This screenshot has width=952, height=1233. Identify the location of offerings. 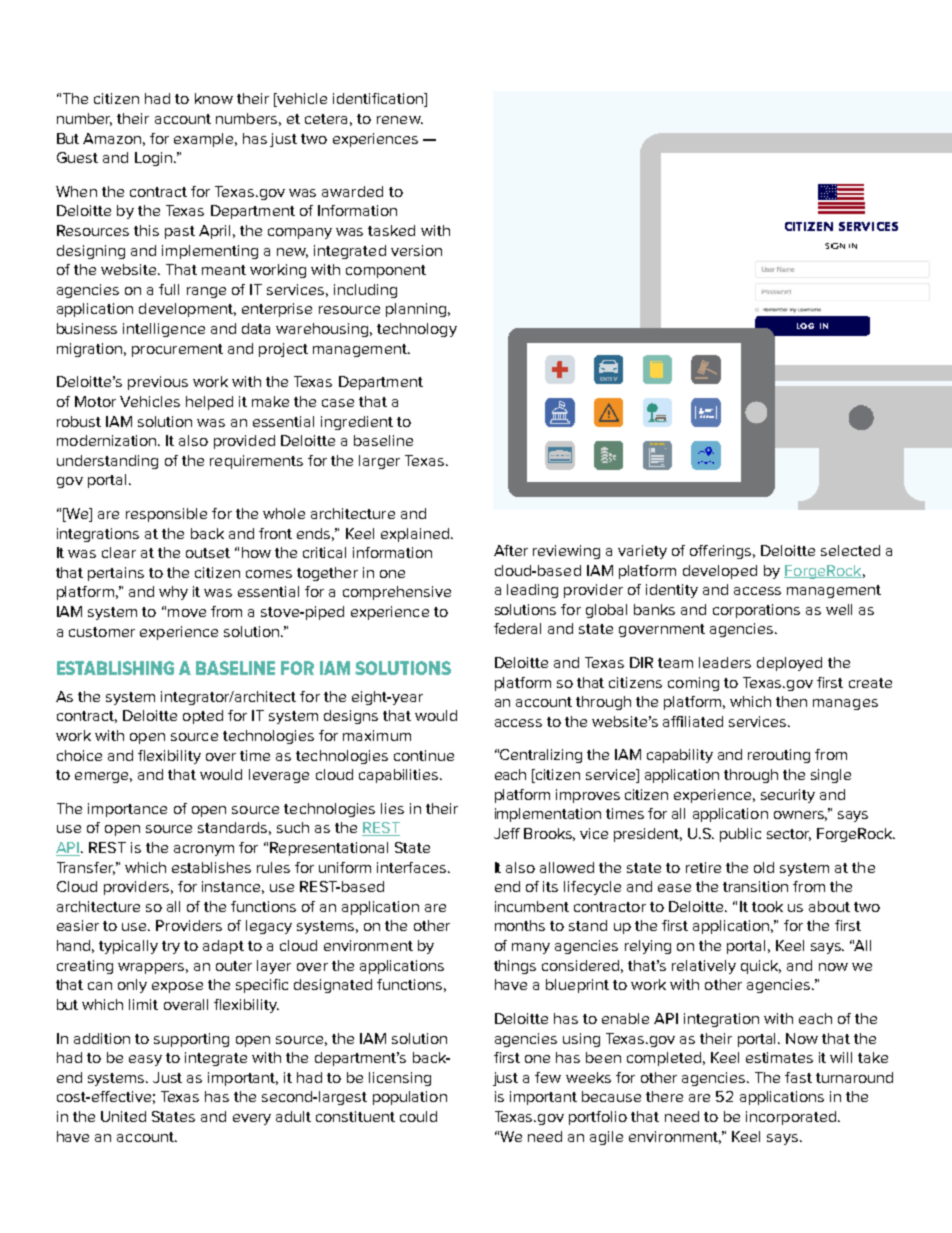
(720, 552).
